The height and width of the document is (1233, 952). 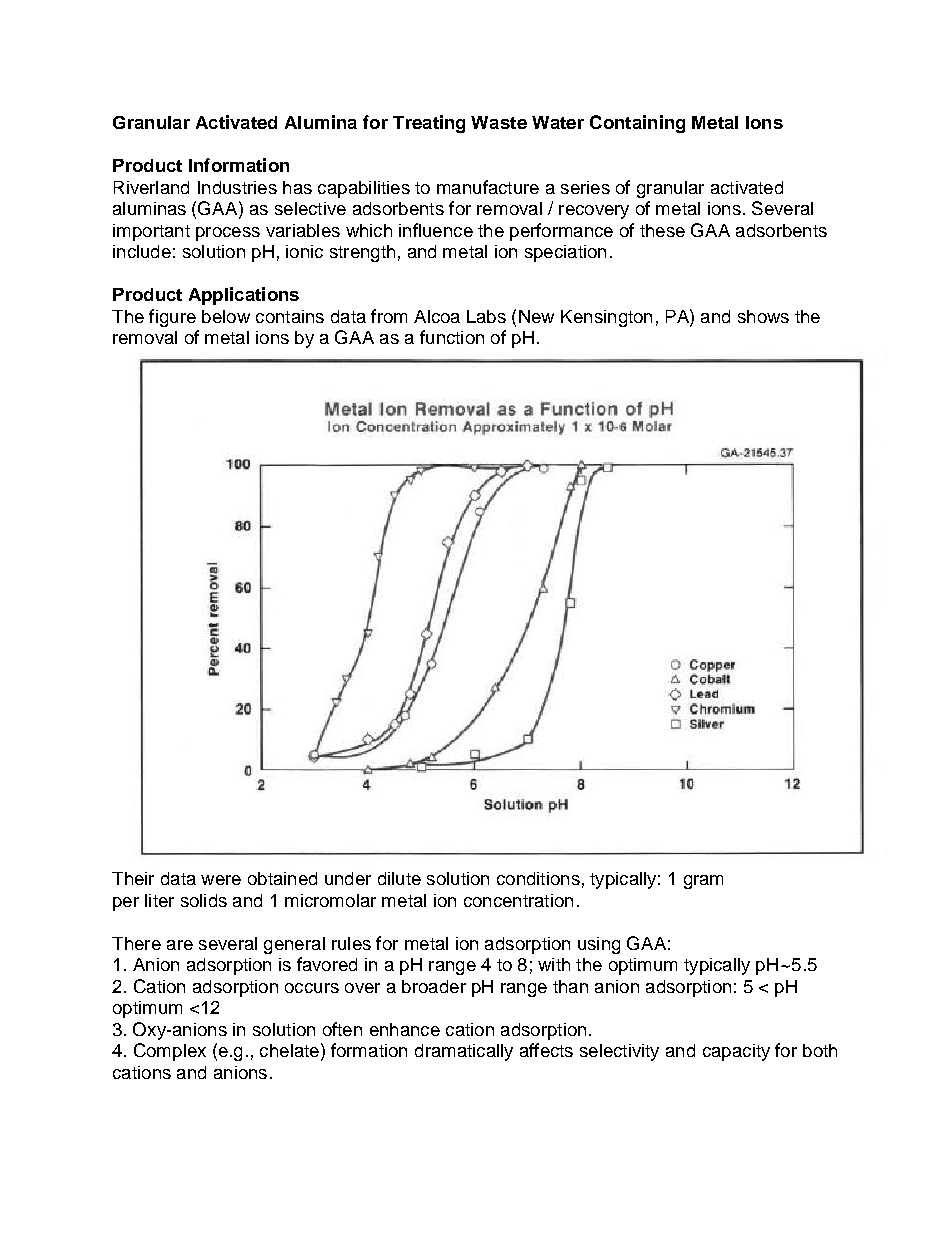 What do you see at coordinates (736, 1052) in the document?
I see `capacity` at bounding box center [736, 1052].
